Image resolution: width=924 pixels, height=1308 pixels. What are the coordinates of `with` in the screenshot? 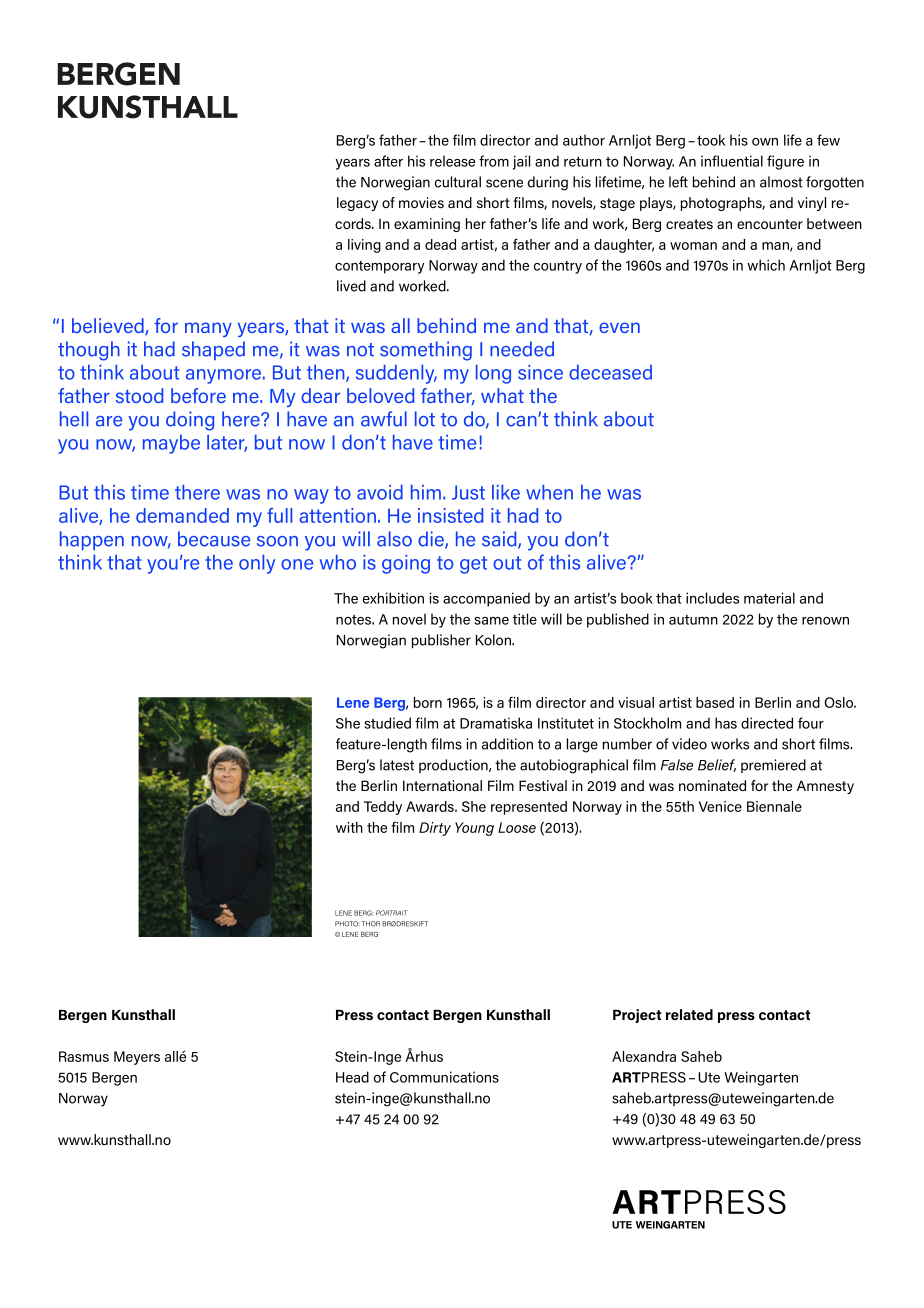 It's located at (349, 827).
